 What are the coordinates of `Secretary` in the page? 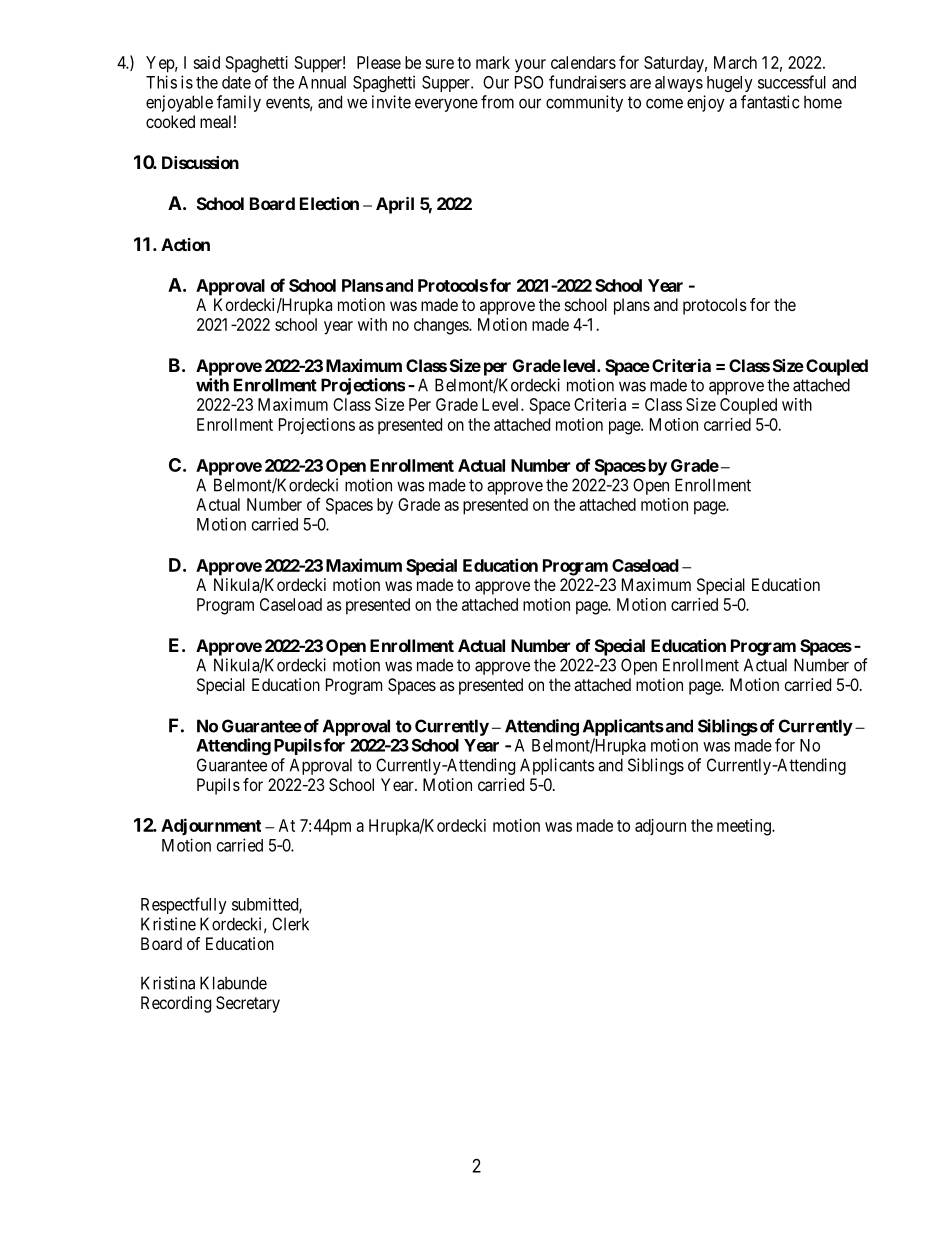 It's located at (248, 1004).
